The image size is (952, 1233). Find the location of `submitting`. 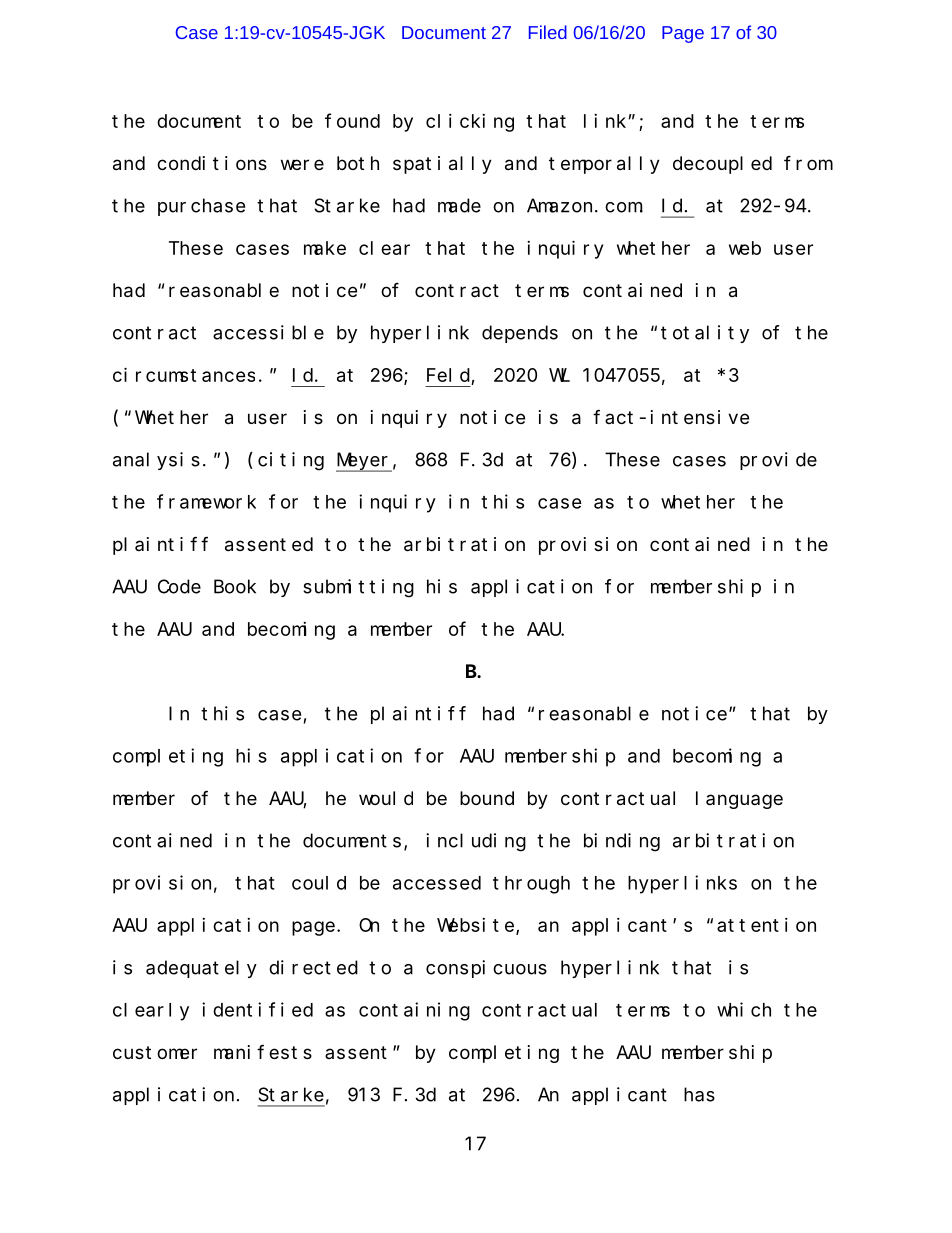

submitting is located at coordinates (358, 588).
